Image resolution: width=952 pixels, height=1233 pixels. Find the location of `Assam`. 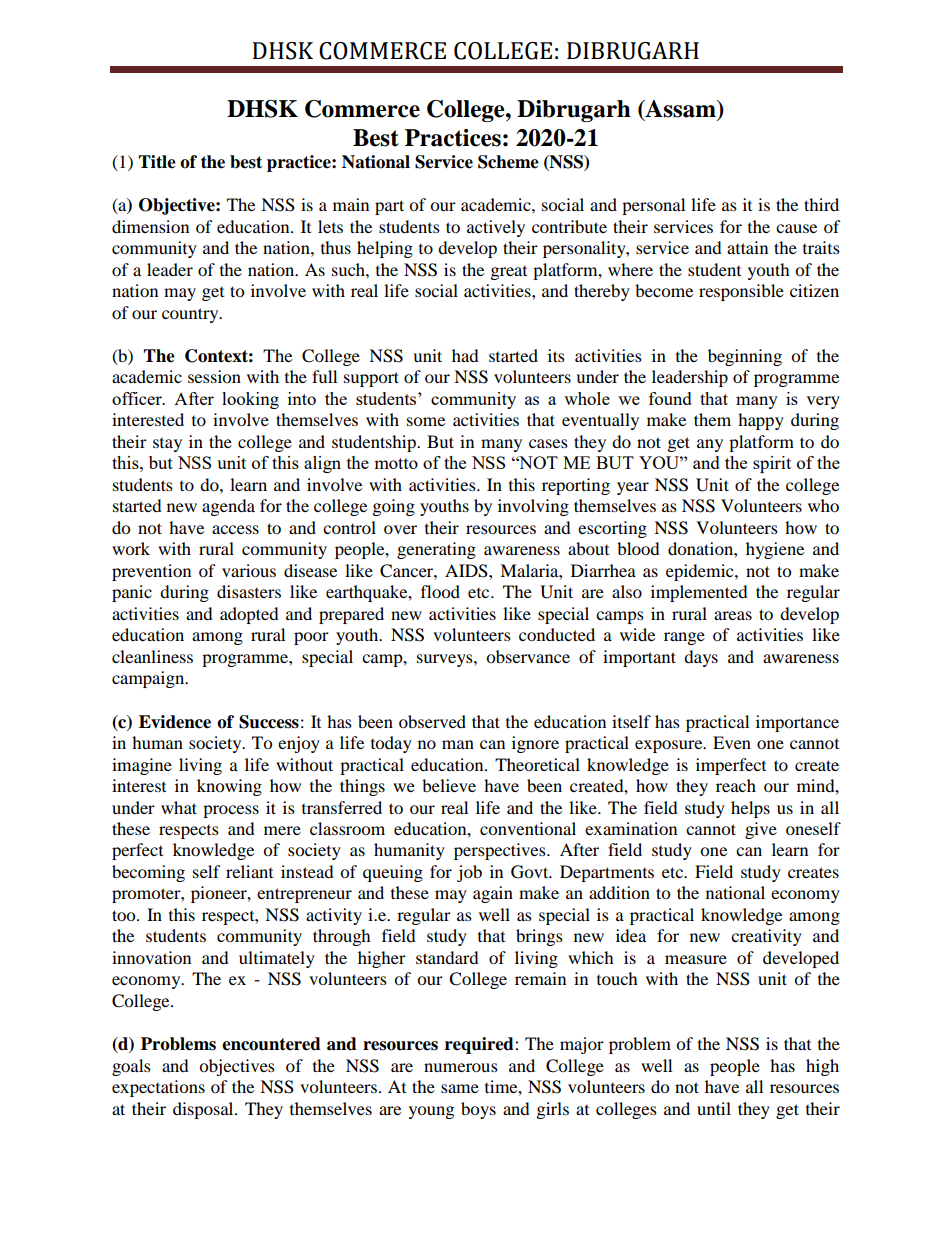

Assam is located at coordinates (680, 110).
